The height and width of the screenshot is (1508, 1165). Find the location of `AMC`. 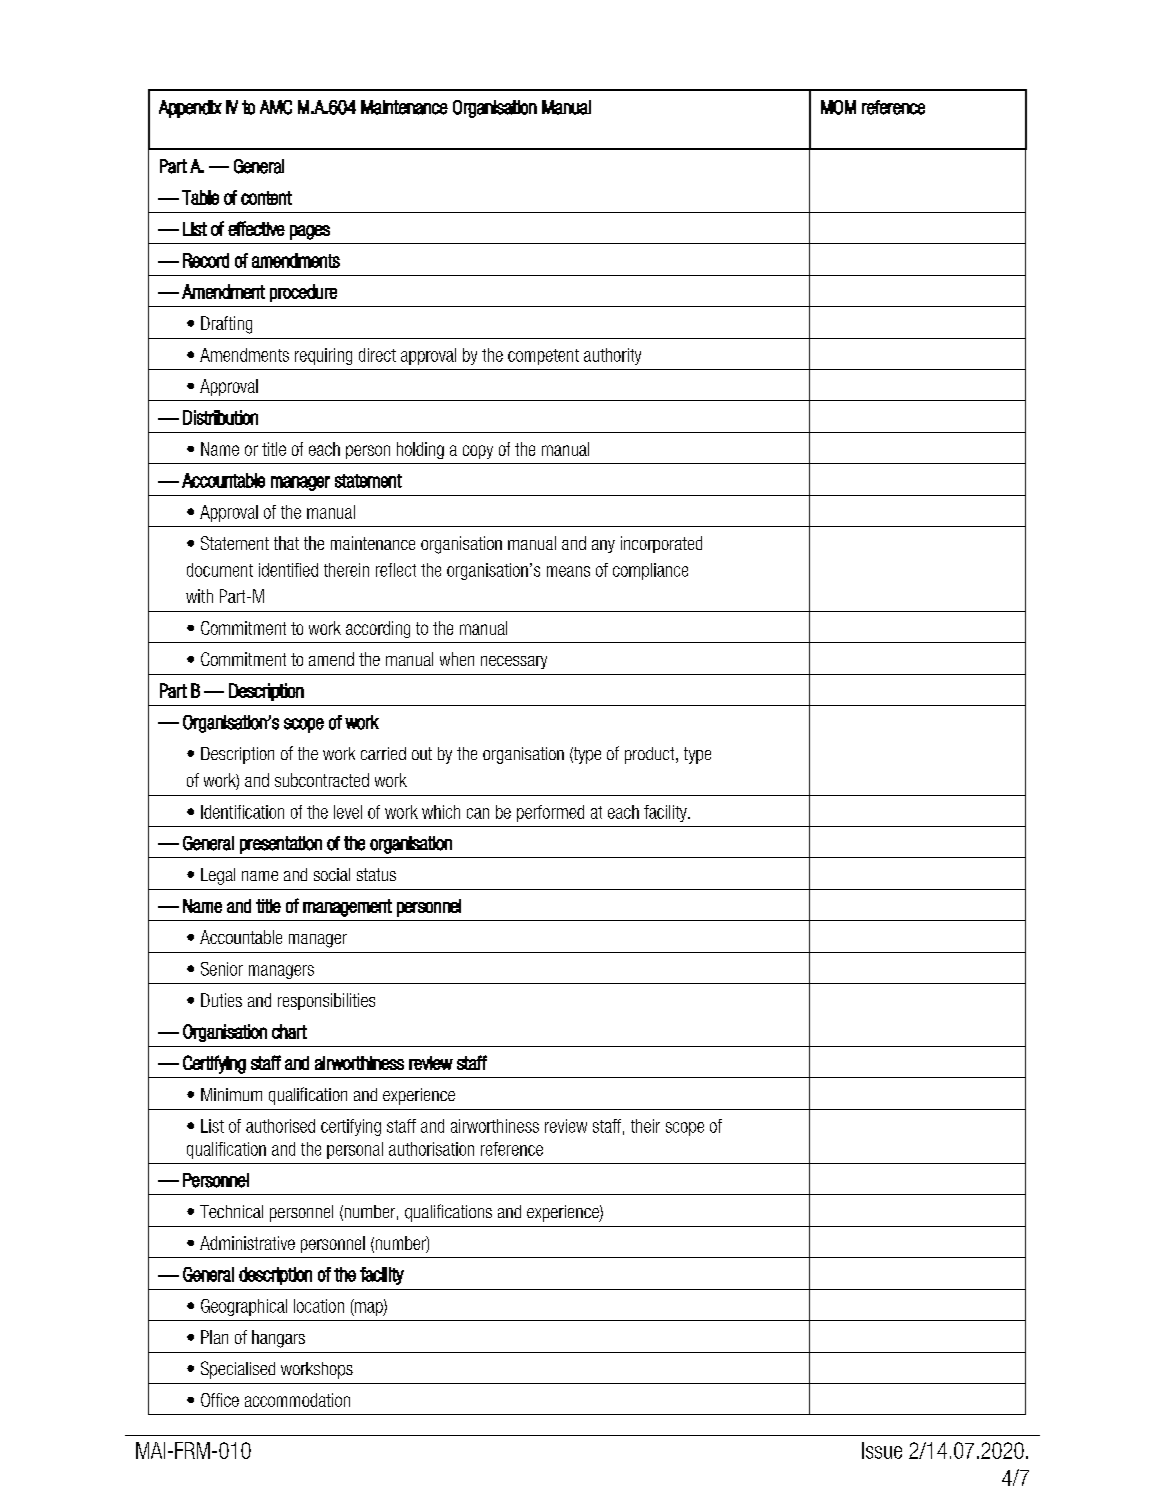

AMC is located at coordinates (276, 107).
